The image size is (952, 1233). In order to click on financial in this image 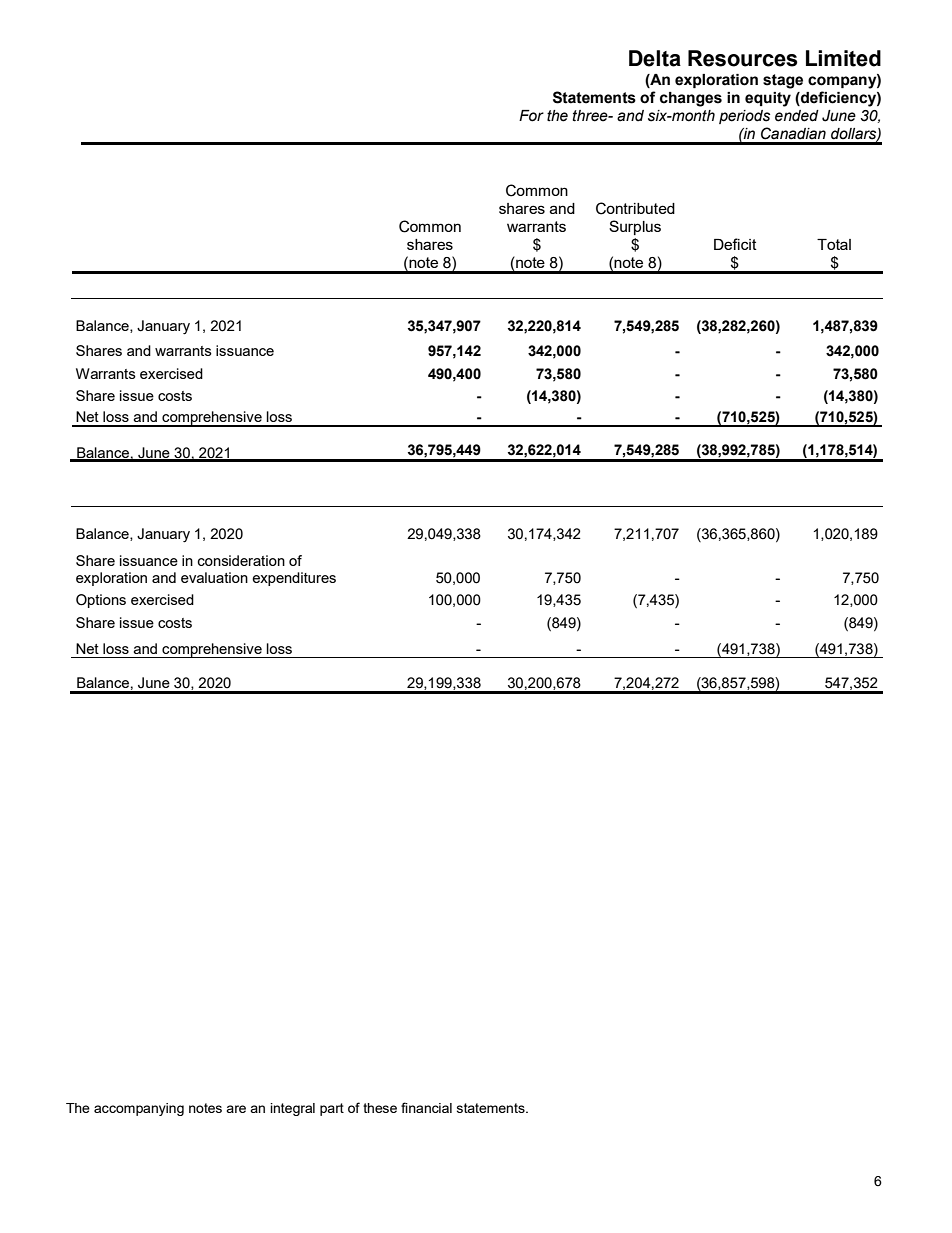, I will do `click(426, 1107)`.
